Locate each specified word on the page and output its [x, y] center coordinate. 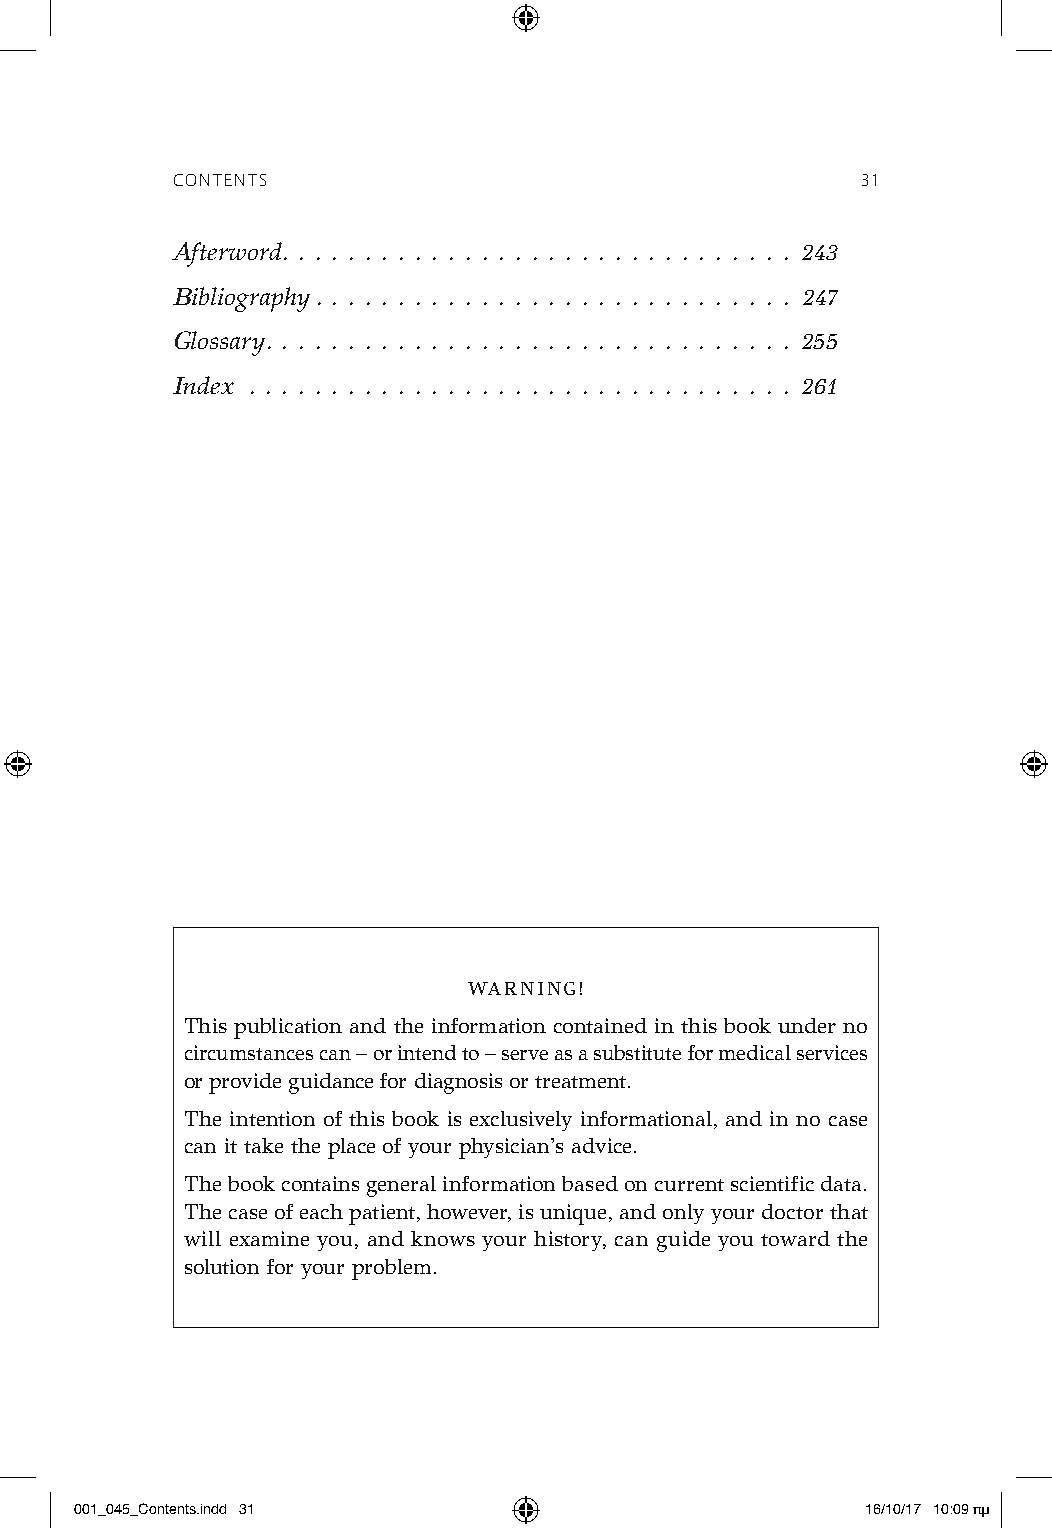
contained [600, 1025]
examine [269, 1238]
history [570, 1241]
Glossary [220, 343]
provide [245, 1083]
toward [795, 1238]
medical [755, 1052]
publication [288, 1028]
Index [203, 385]
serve [525, 1055]
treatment [580, 1082]
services [832, 1052]
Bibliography [241, 299]
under [807, 1025]
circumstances [249, 1052]
